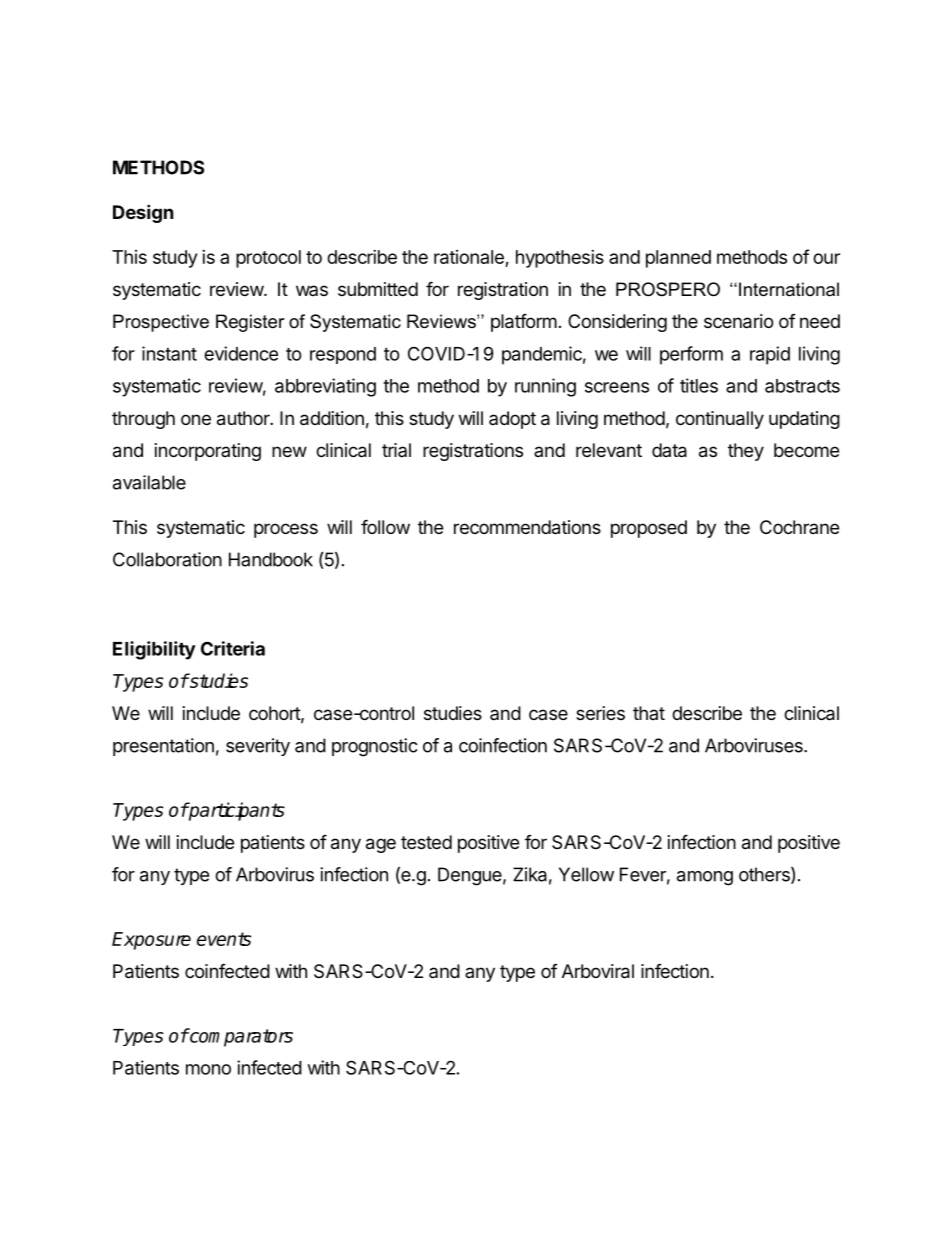 The width and height of the image is (952, 1233). Describe the element at coordinates (705, 878) in the image. I see `among` at that location.
